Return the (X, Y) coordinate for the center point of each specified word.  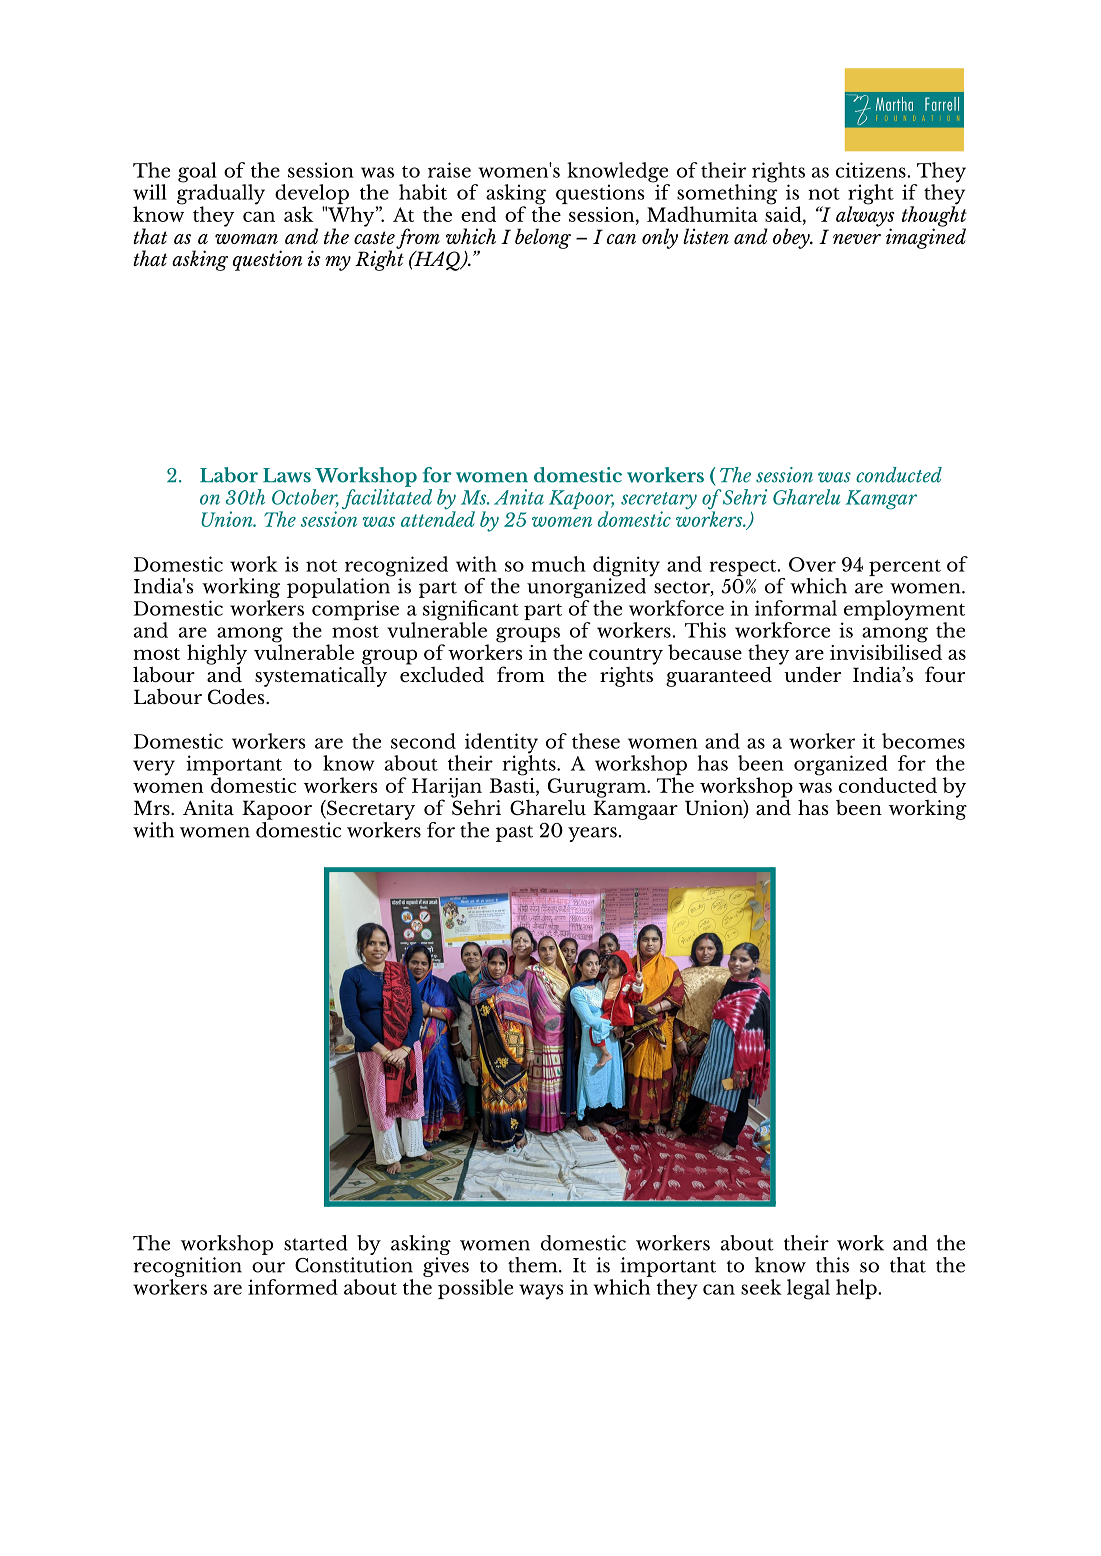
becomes (923, 741)
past (514, 833)
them (534, 1265)
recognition (187, 1268)
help (857, 1289)
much (558, 564)
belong (543, 238)
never (857, 239)
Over (812, 564)
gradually (221, 194)
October (305, 498)
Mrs (153, 807)
